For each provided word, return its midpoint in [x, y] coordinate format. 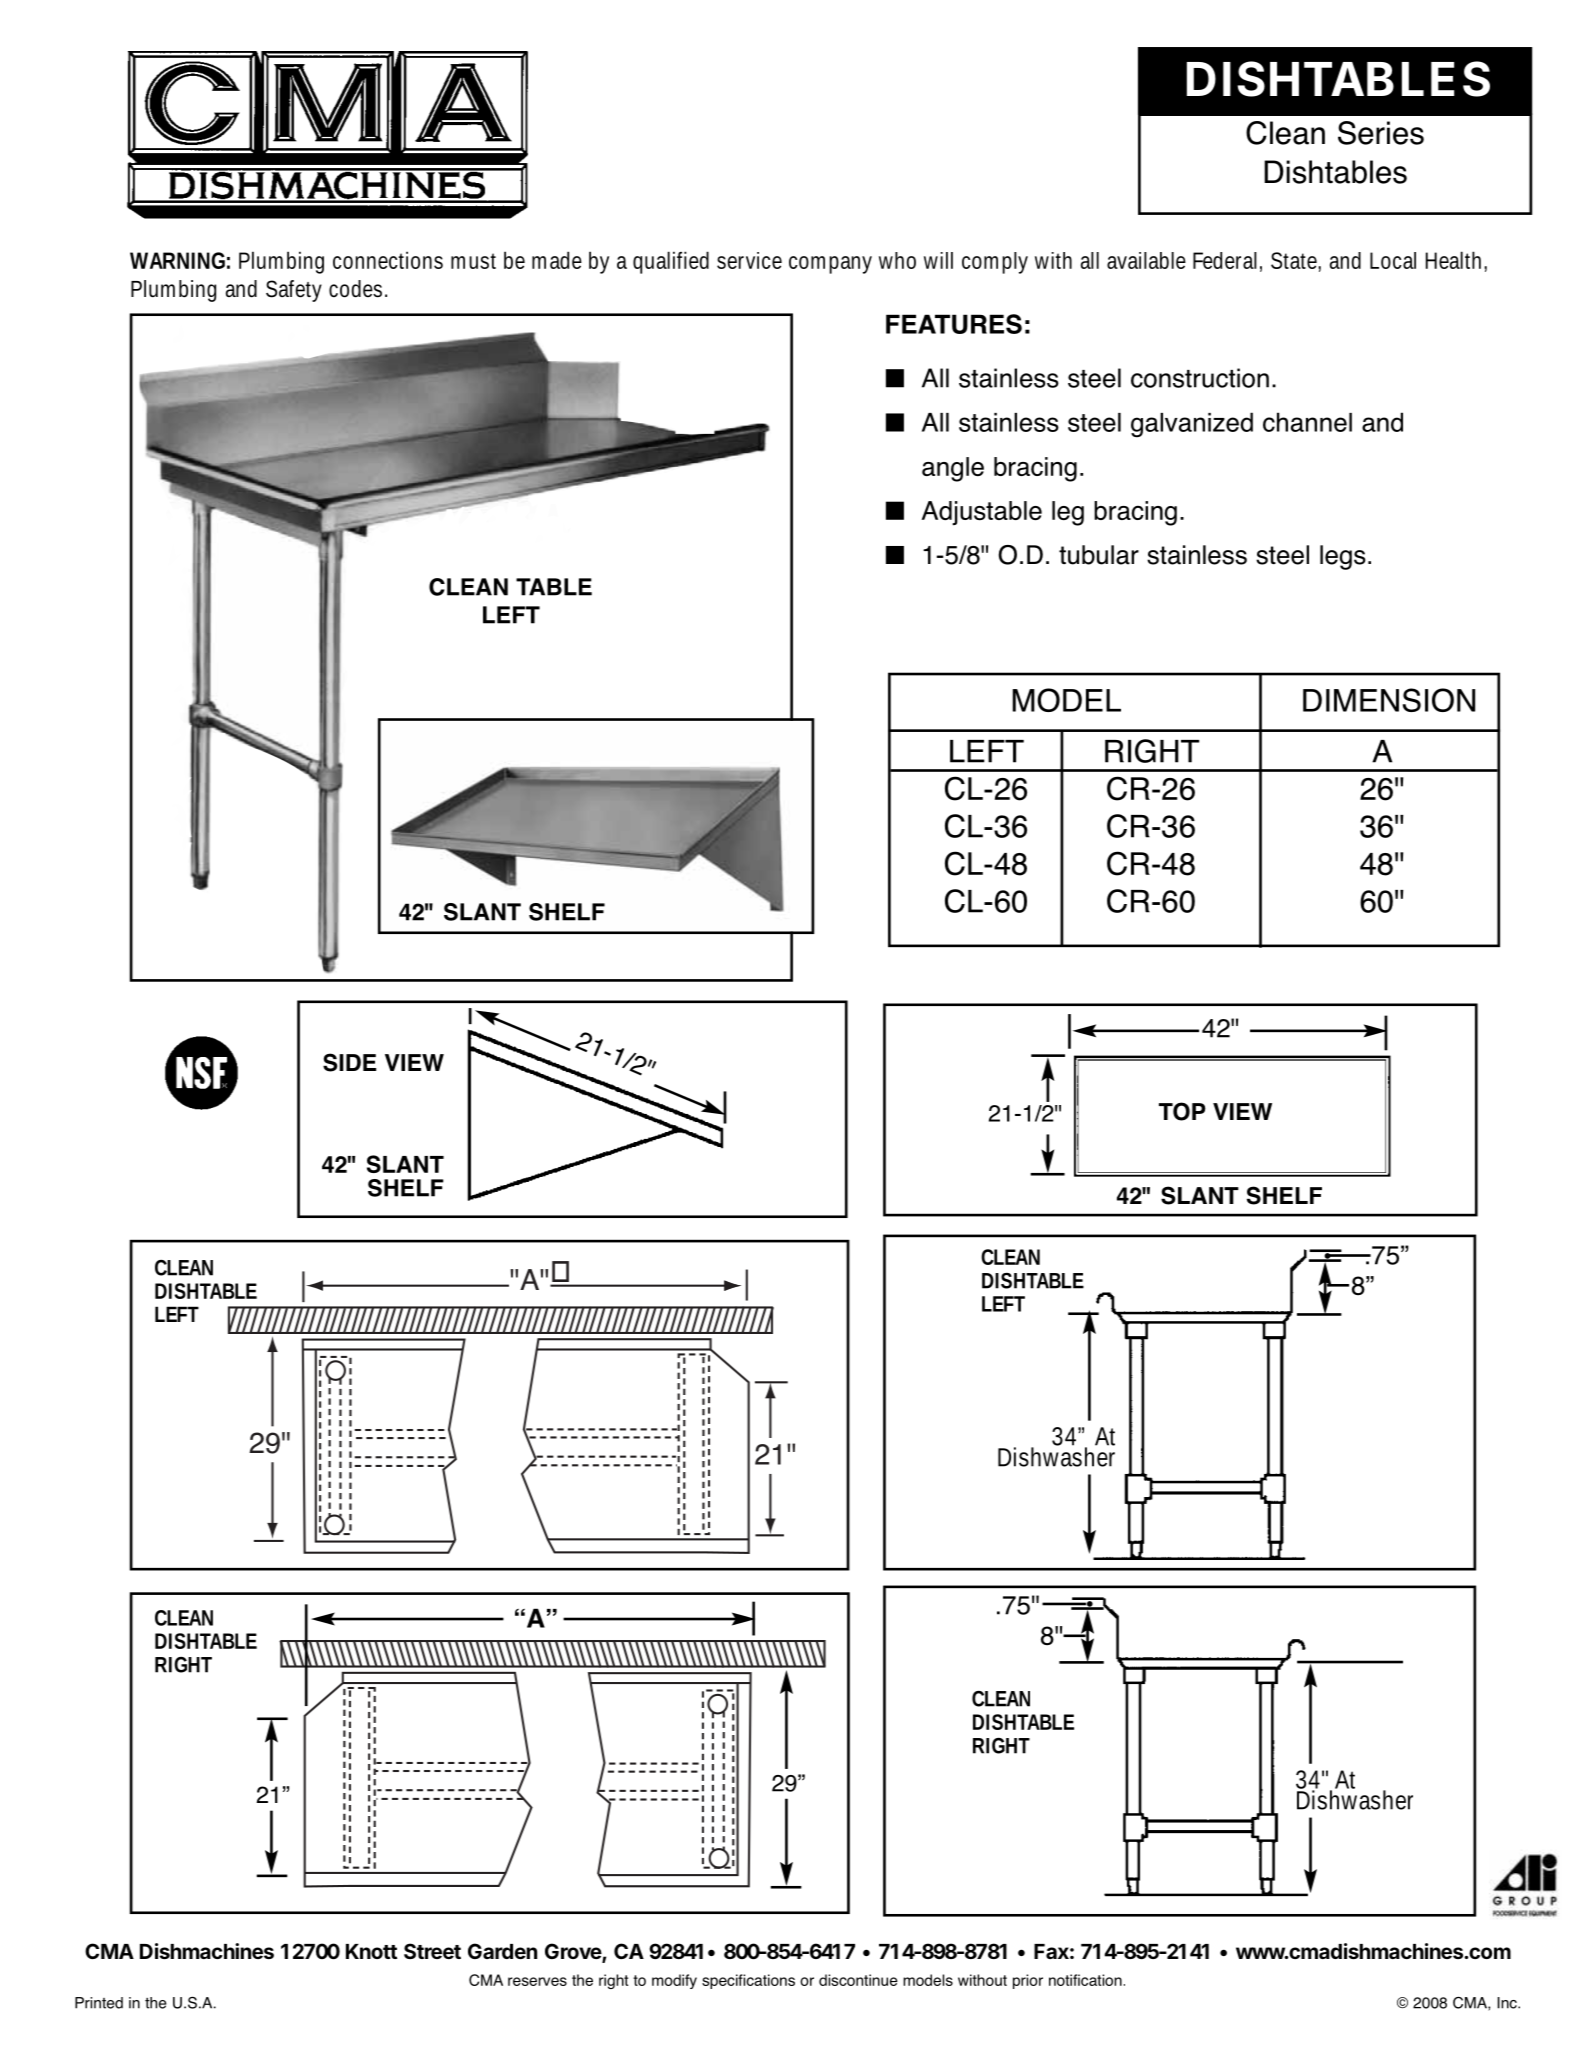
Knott [371, 1951]
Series [1381, 133]
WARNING [177, 260]
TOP [1182, 1111]
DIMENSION [1389, 700]
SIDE [349, 1062]
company [830, 265]
